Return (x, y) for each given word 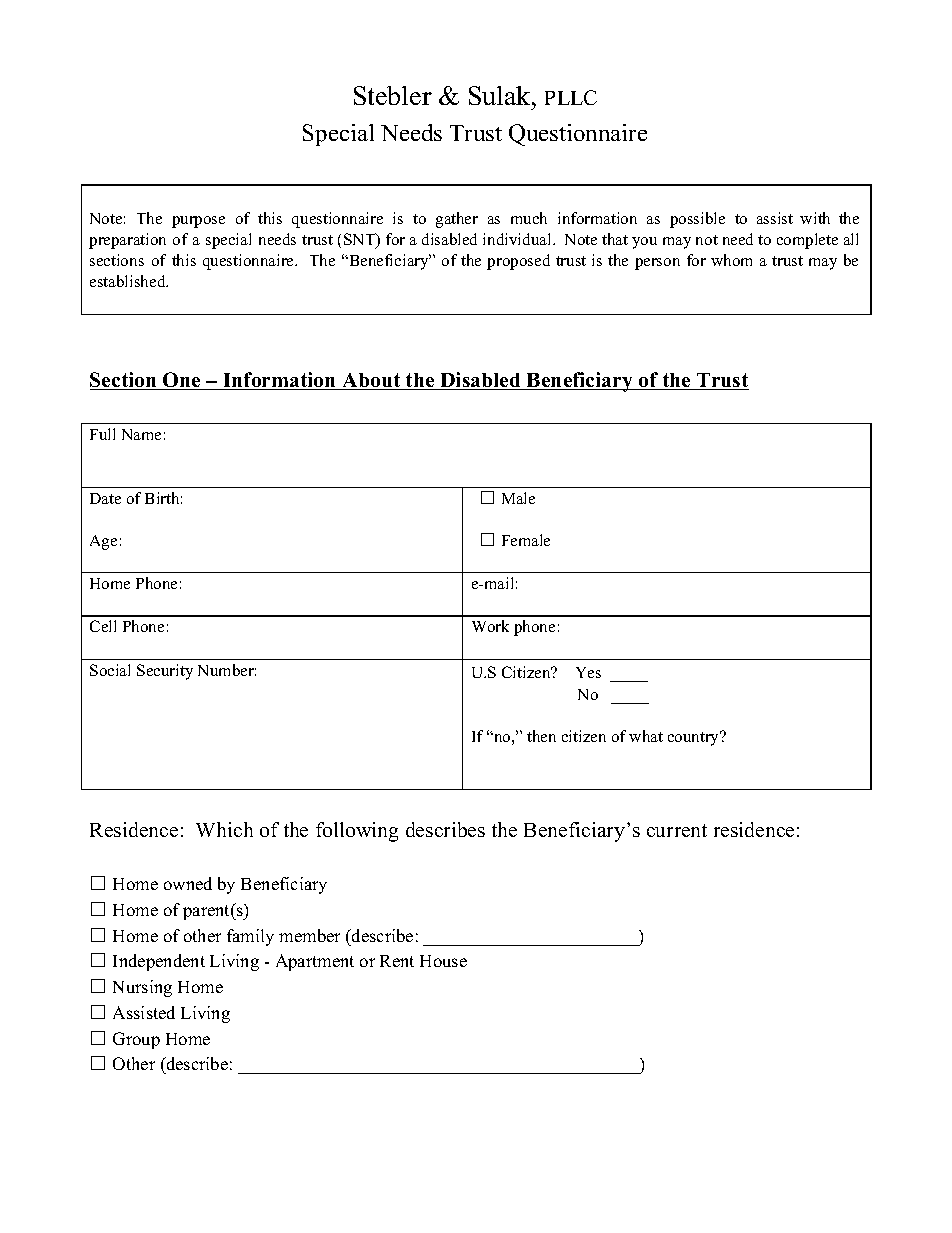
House (443, 961)
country (695, 738)
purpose (198, 222)
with (815, 218)
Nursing (142, 988)
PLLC (571, 97)
